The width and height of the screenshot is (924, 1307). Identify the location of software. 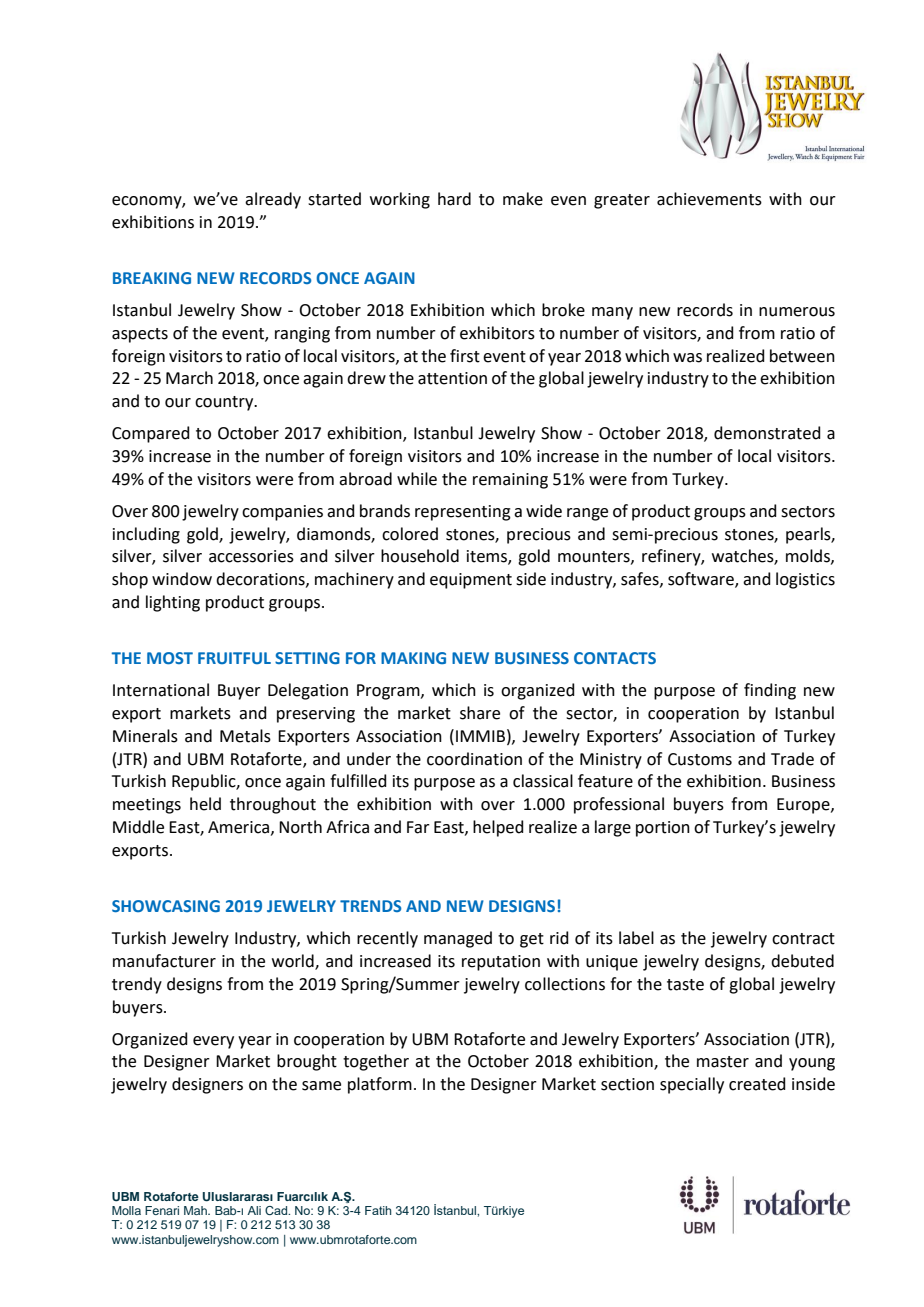
(702, 580).
